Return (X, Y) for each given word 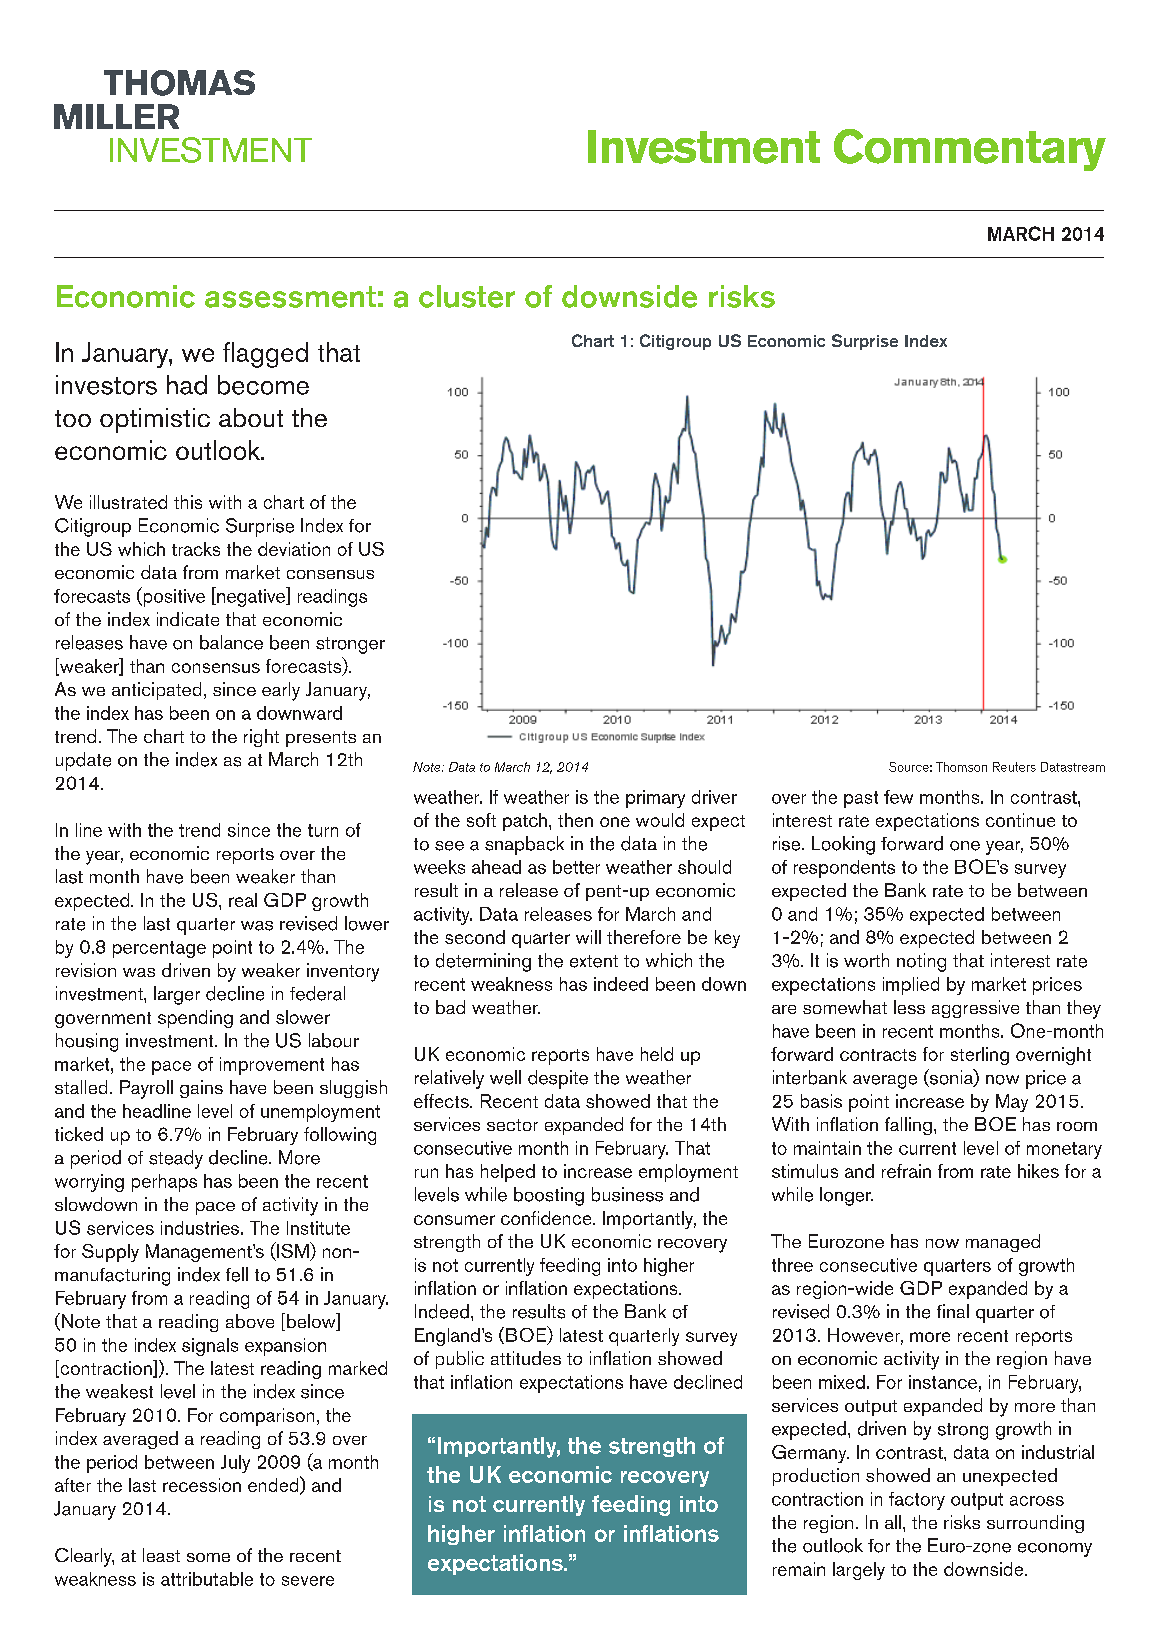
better (576, 867)
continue (1020, 820)
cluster (467, 296)
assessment (290, 297)
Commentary (970, 150)
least (161, 1555)
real (243, 900)
